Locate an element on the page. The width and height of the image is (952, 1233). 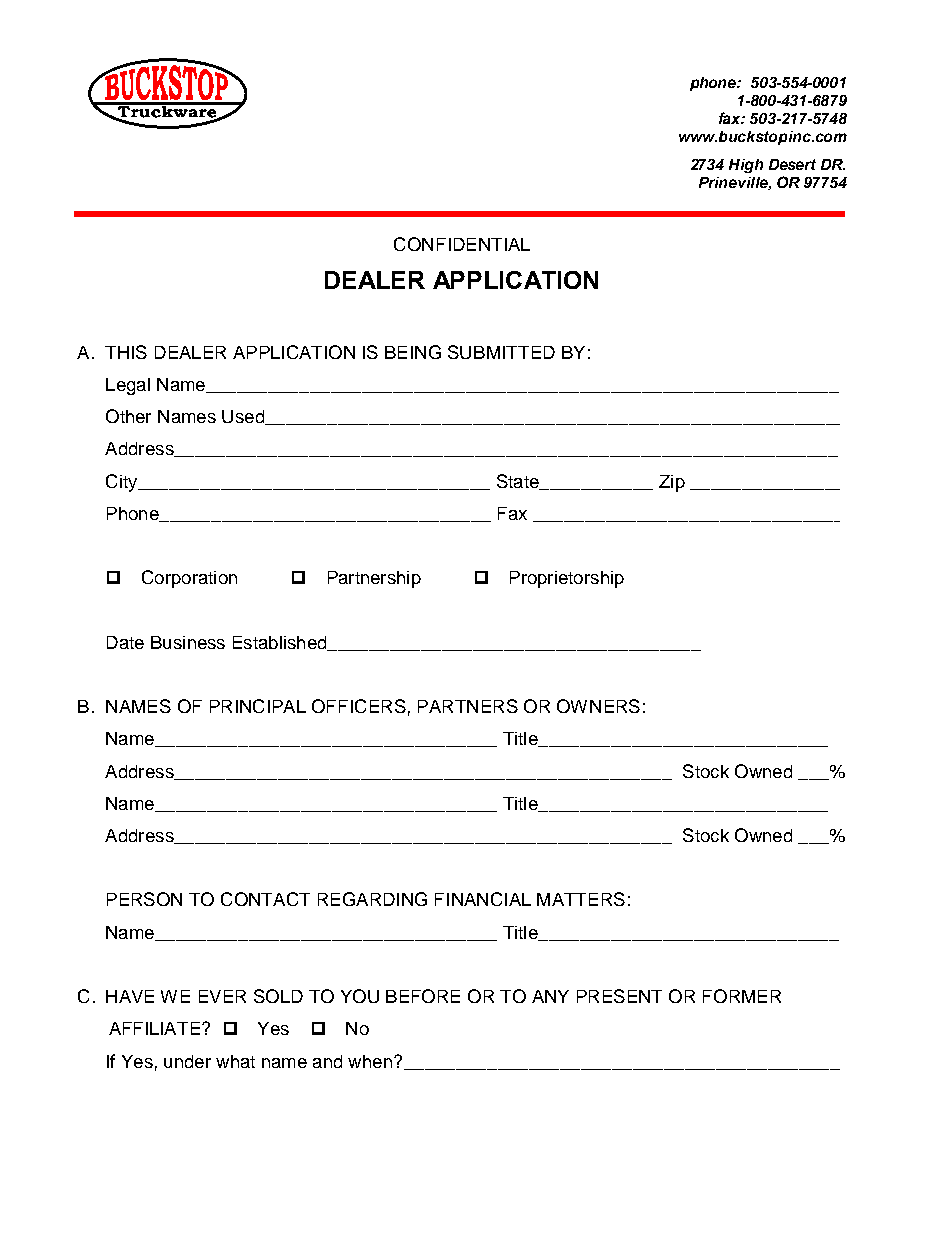
BEFORE is located at coordinates (423, 996).
